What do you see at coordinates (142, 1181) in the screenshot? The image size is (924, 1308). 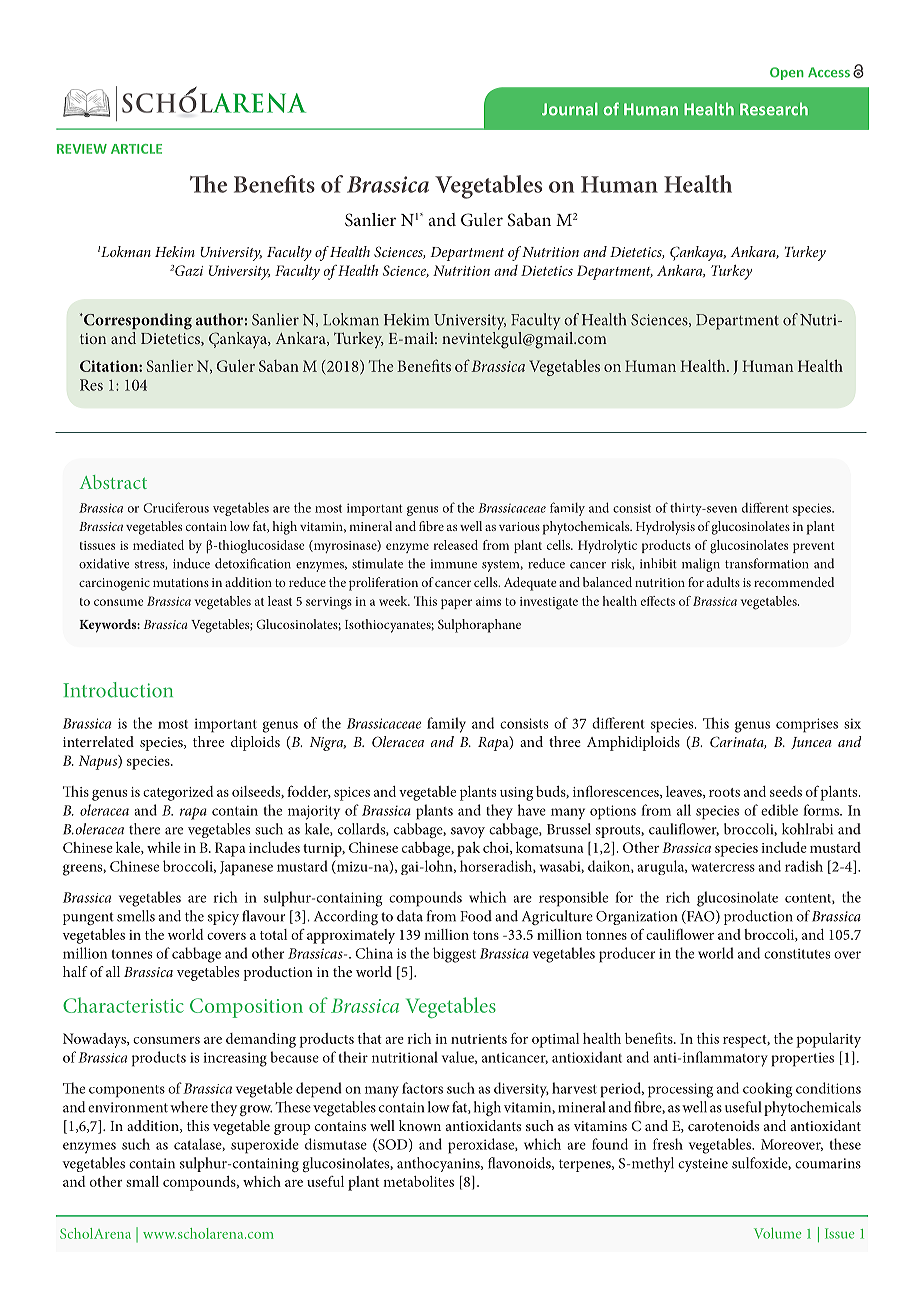 I see `small` at bounding box center [142, 1181].
